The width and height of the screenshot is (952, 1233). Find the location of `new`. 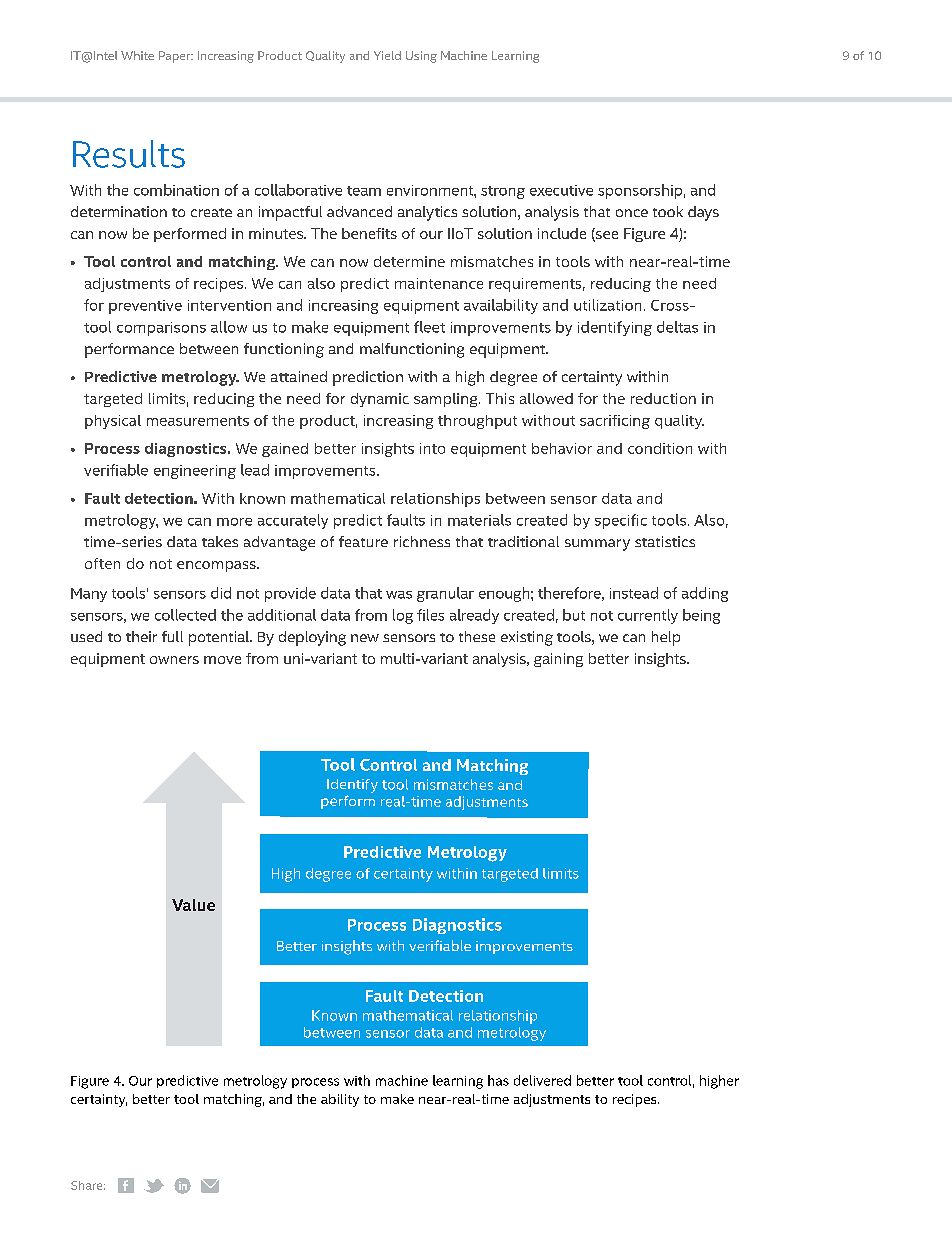

new is located at coordinates (365, 638).
